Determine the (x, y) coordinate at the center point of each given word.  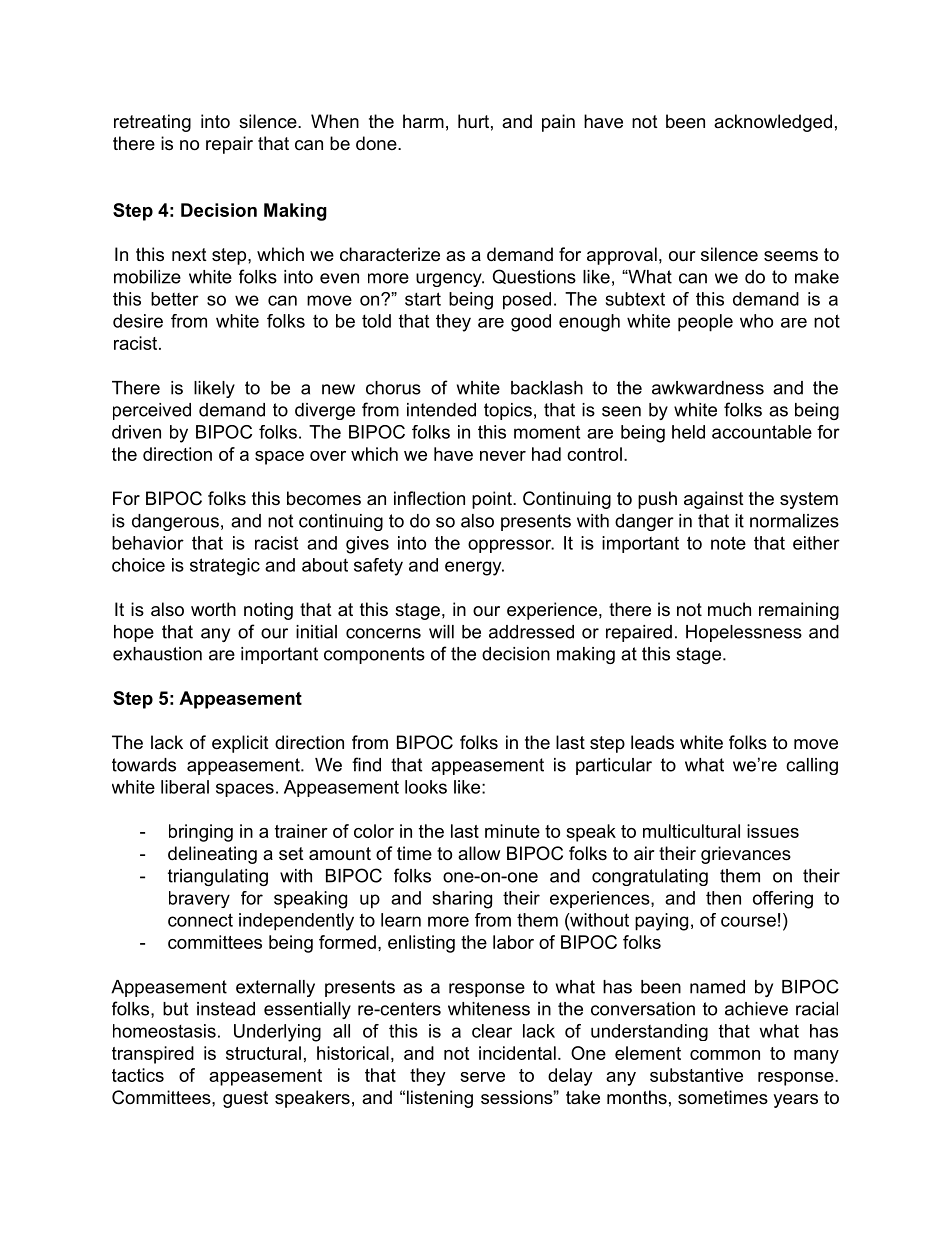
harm (423, 121)
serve (482, 1077)
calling (812, 766)
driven (136, 432)
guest (245, 1099)
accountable (762, 432)
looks (426, 787)
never (503, 456)
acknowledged (773, 123)
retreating (152, 123)
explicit (240, 744)
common (725, 1055)
